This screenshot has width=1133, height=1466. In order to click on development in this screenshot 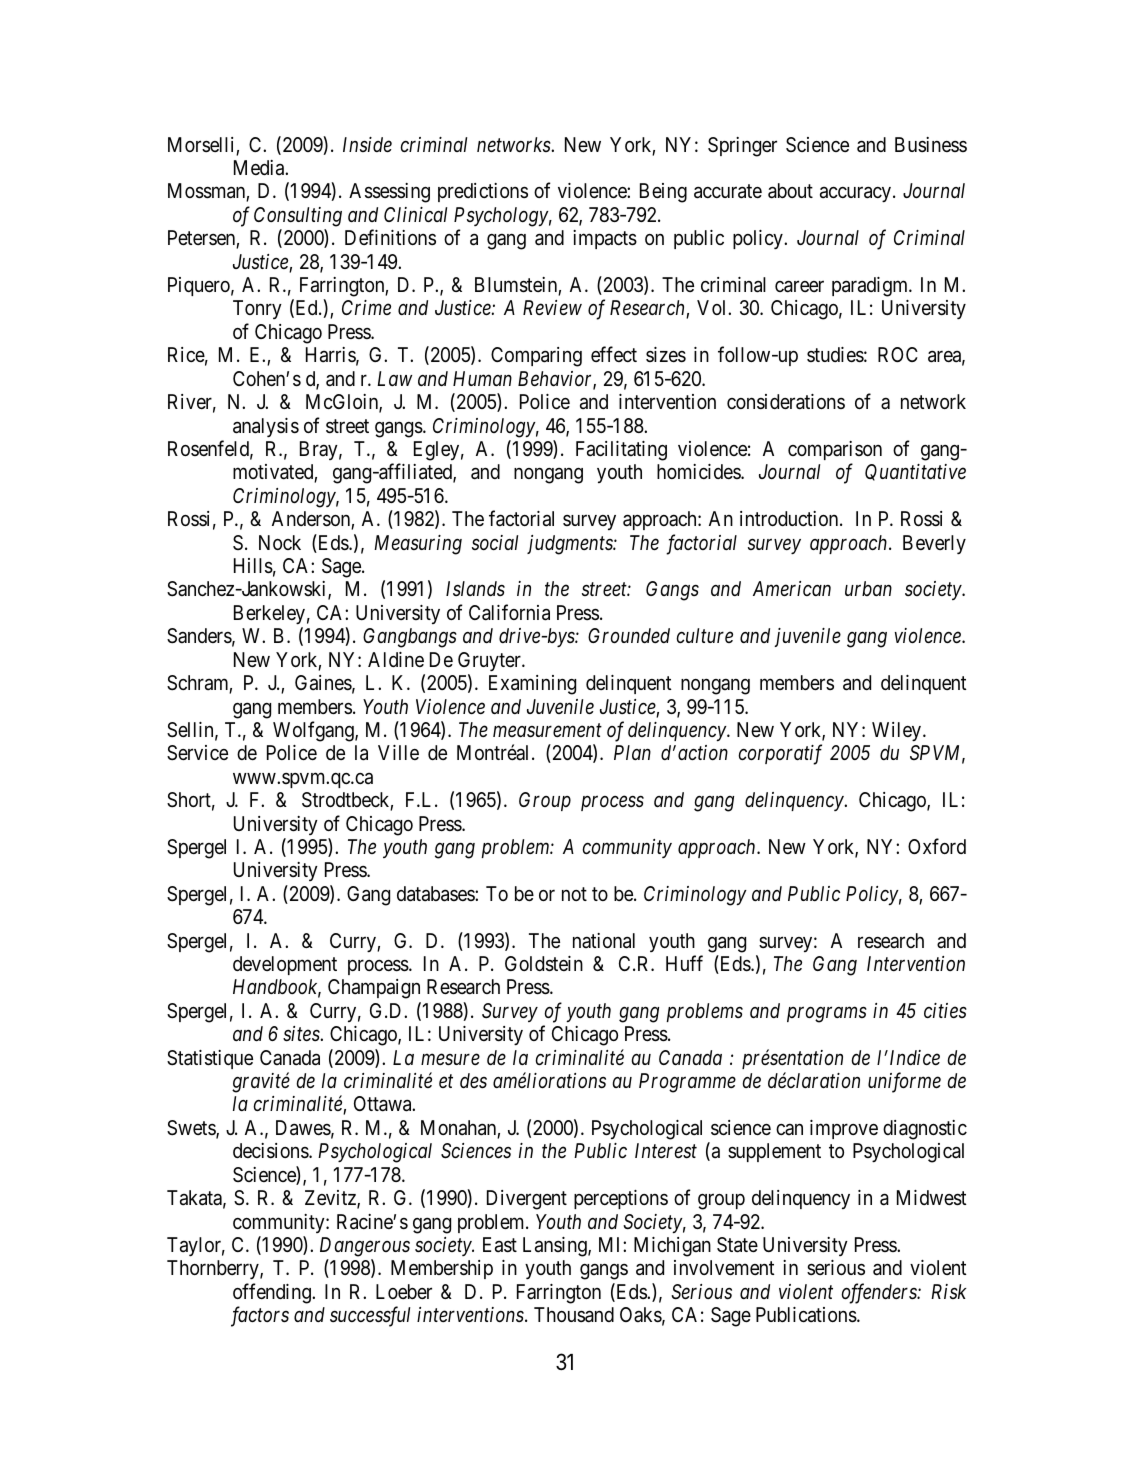, I will do `click(285, 965)`.
